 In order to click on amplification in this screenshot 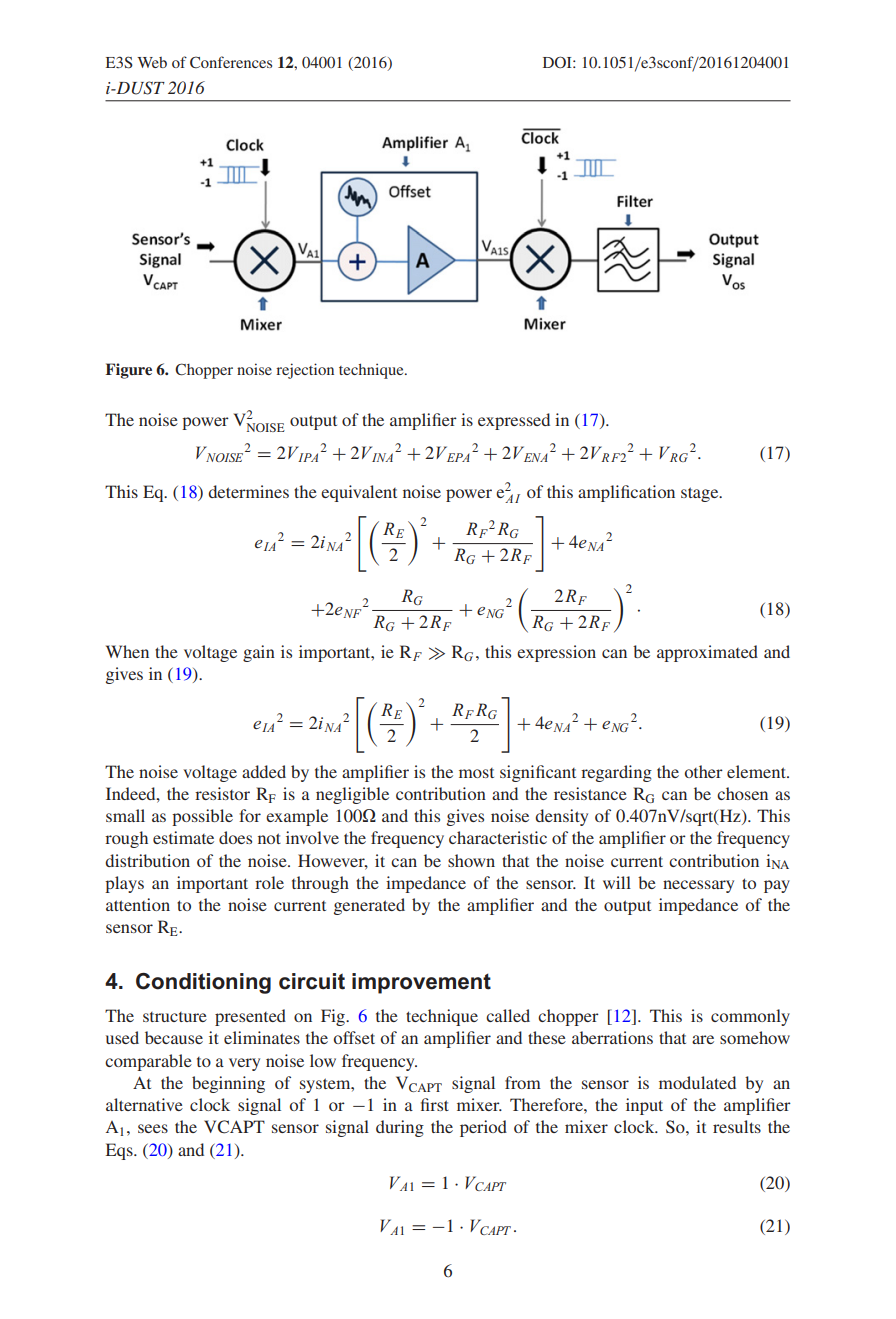, I will do `click(626, 493)`.
